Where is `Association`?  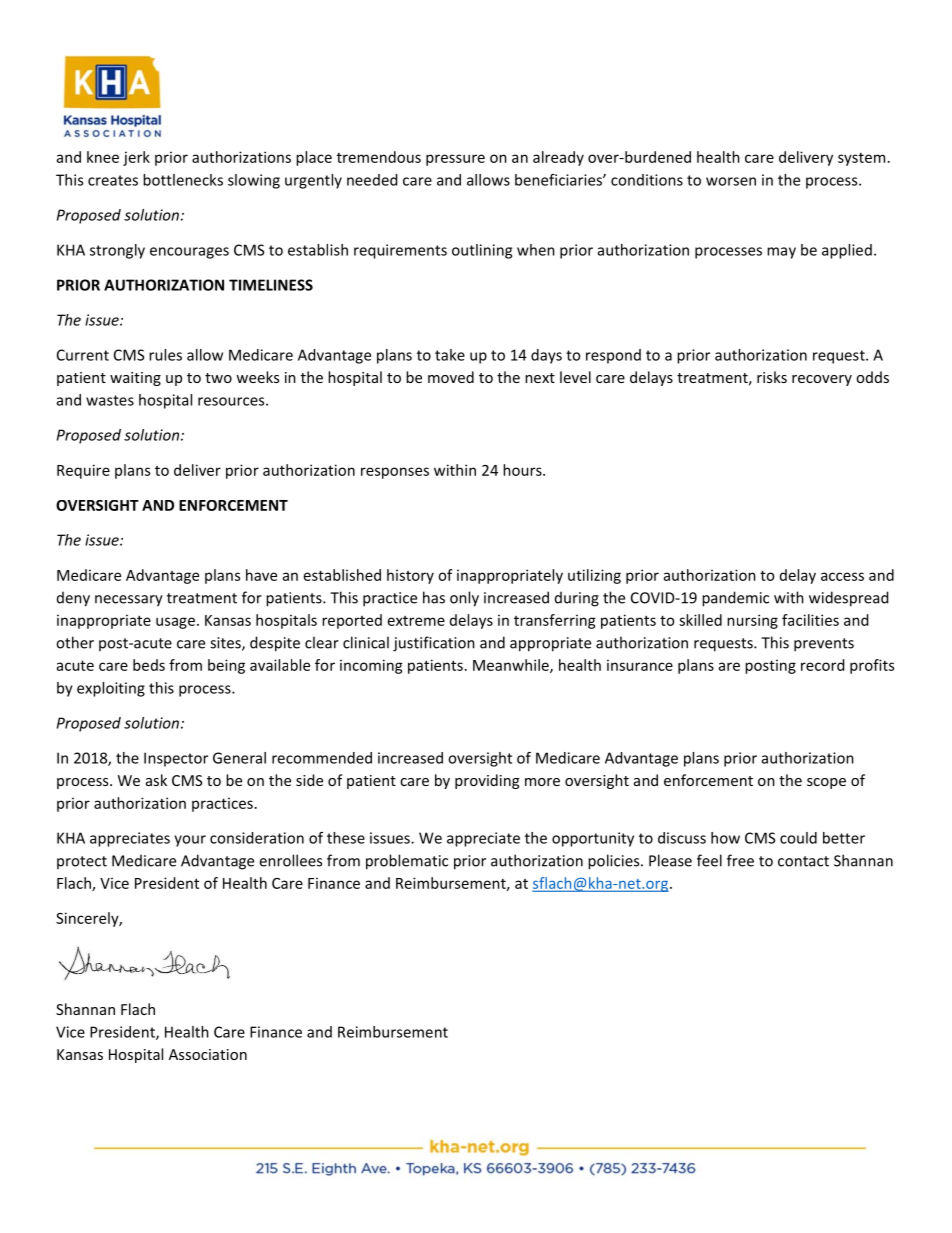 Association is located at coordinates (208, 1054).
